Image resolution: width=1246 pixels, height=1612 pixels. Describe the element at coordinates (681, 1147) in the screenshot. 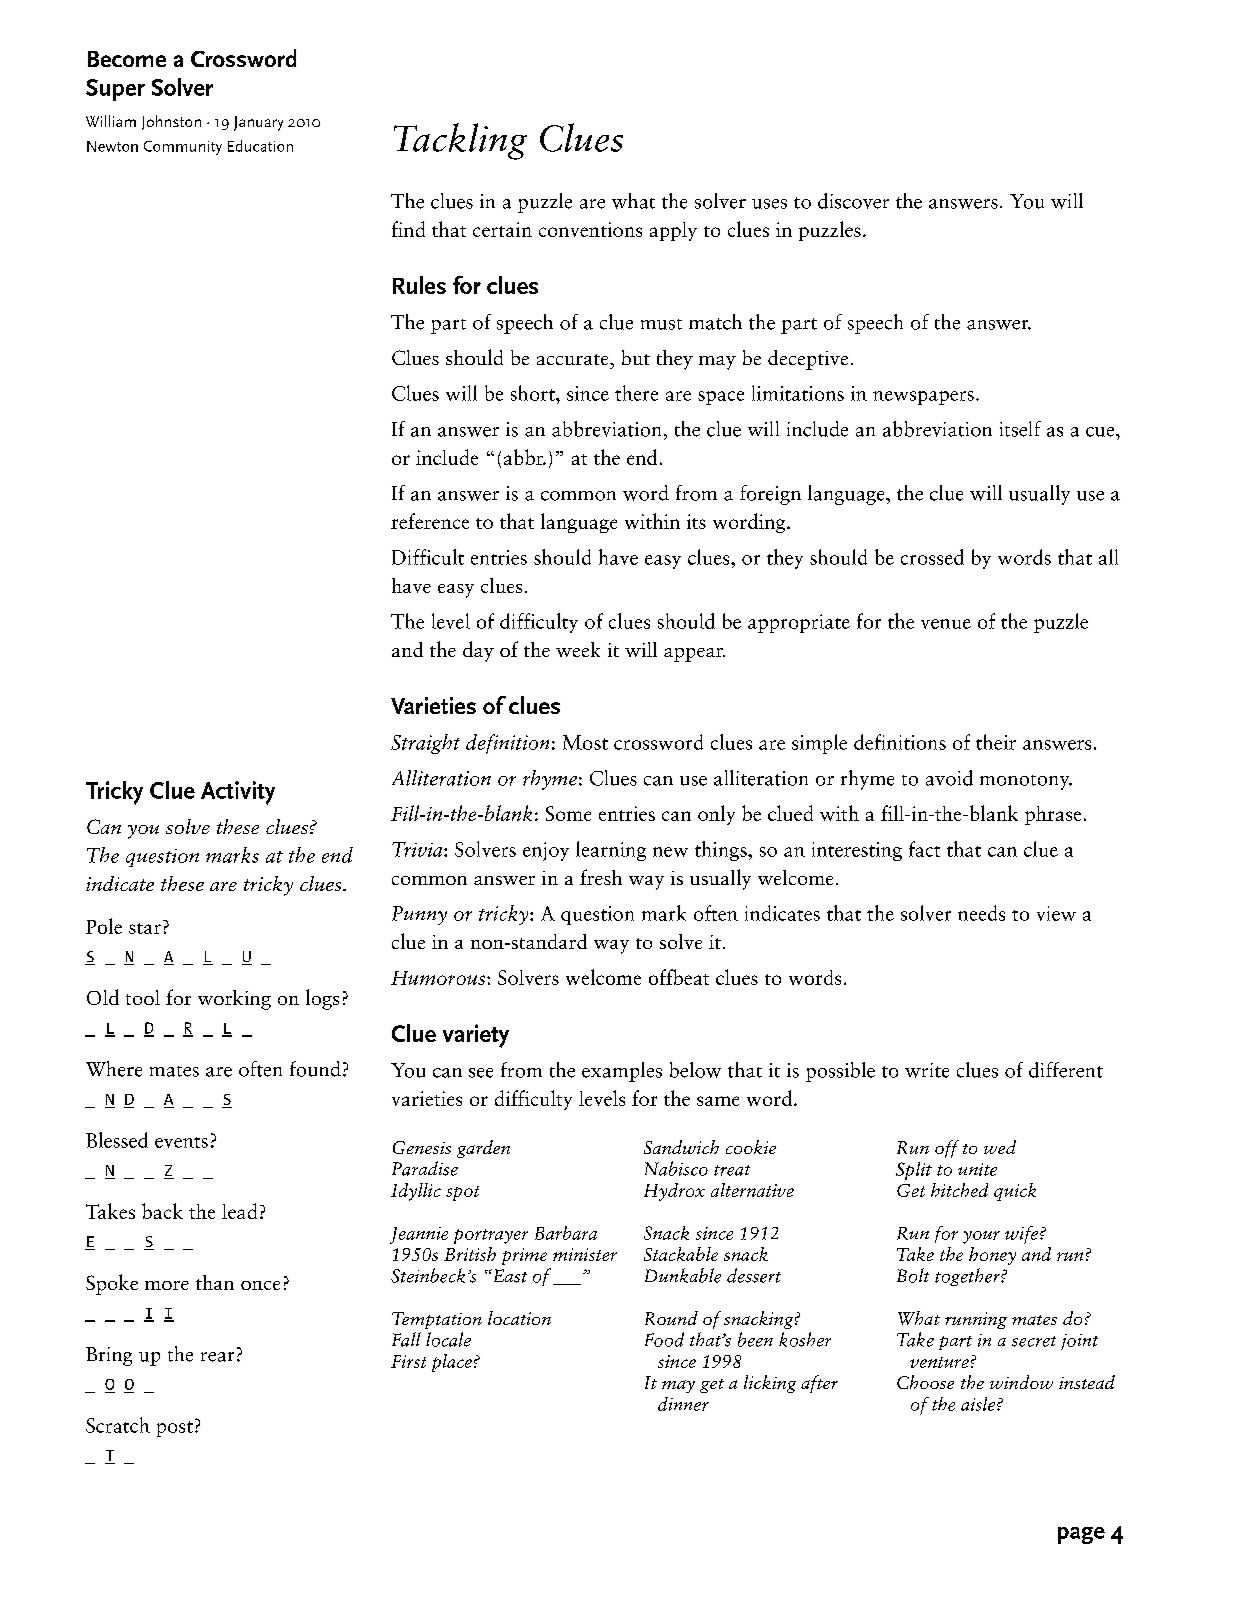

I see `Sandwich` at that location.
